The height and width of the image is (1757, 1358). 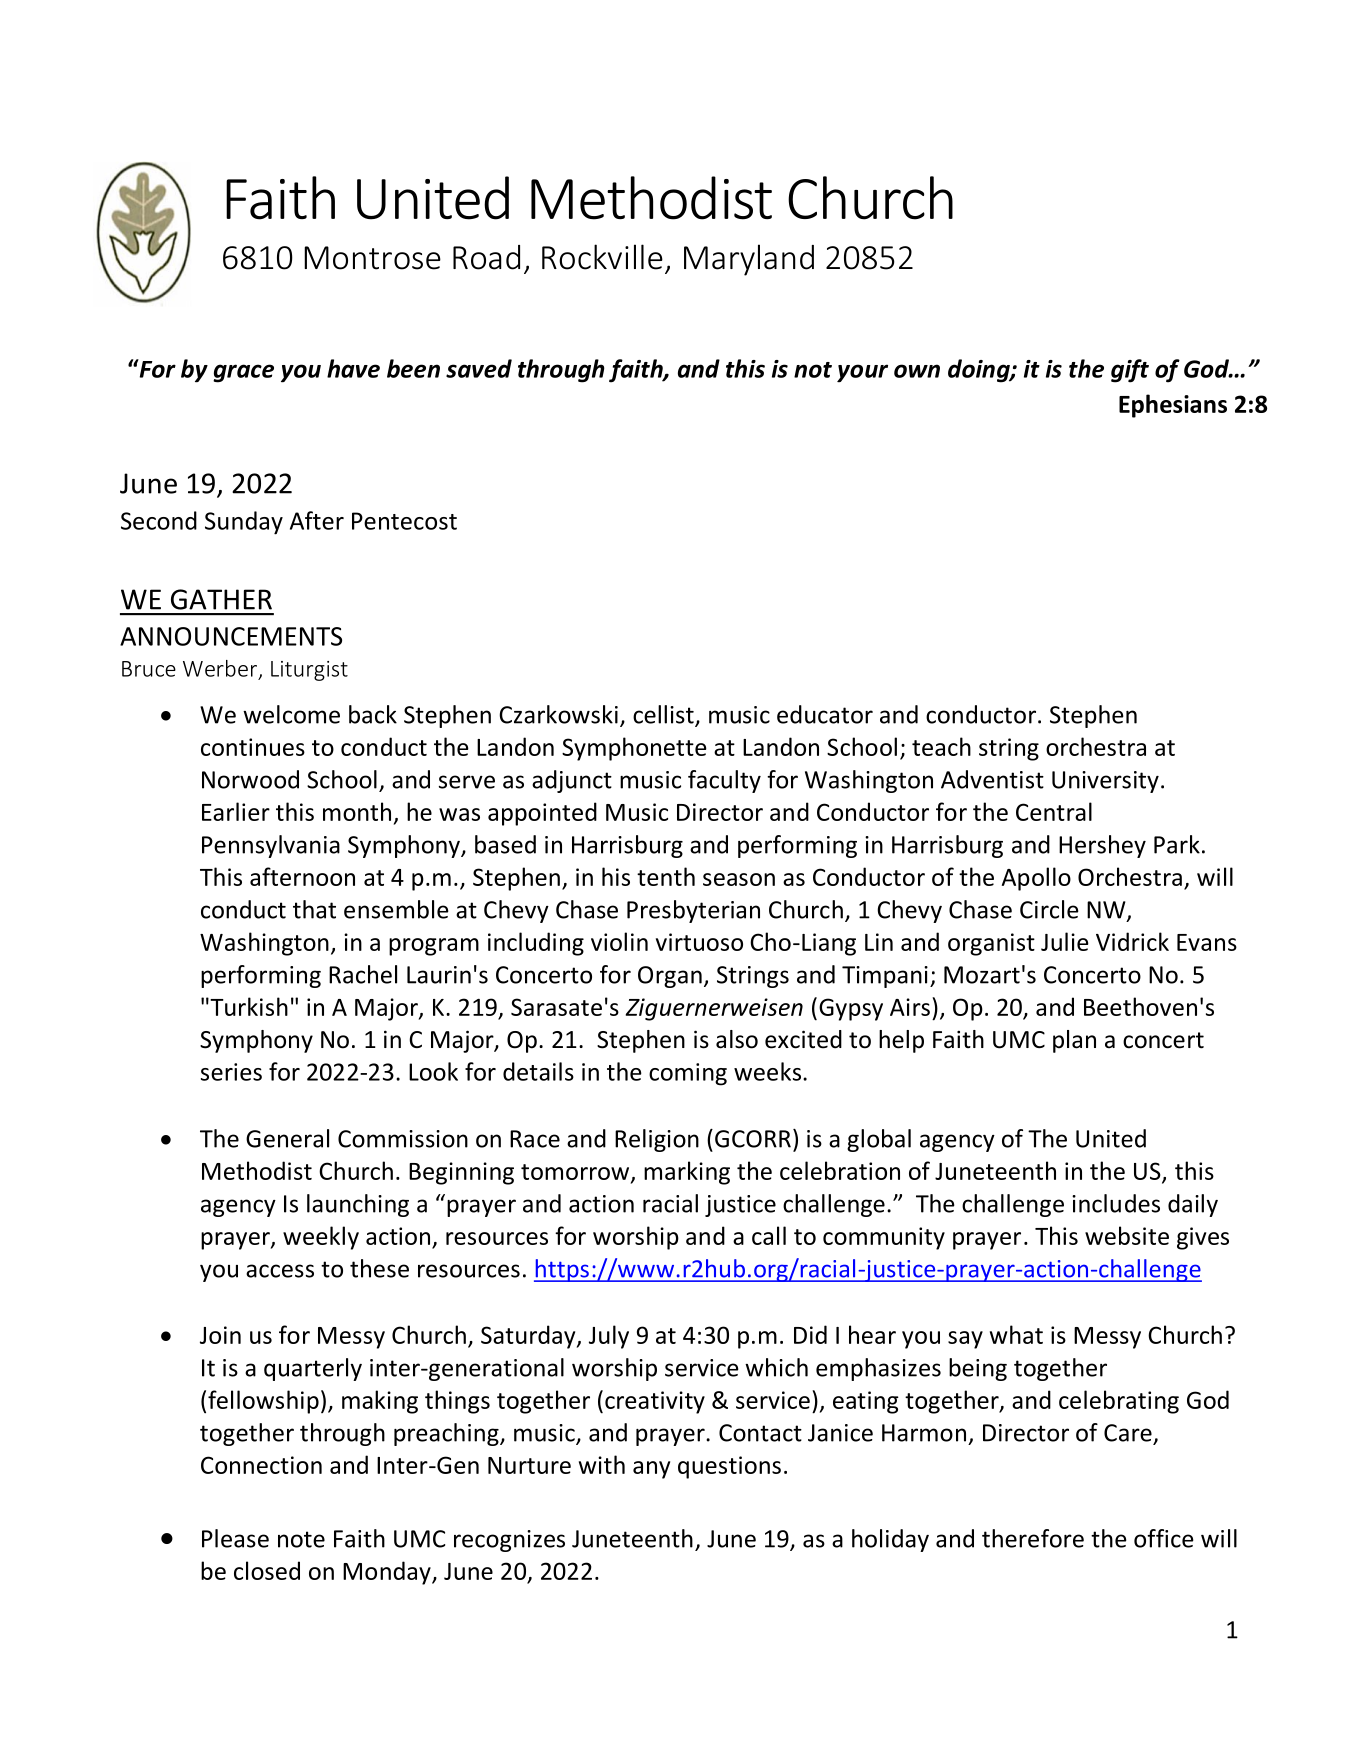 I want to click on Maryland, so click(x=749, y=260).
